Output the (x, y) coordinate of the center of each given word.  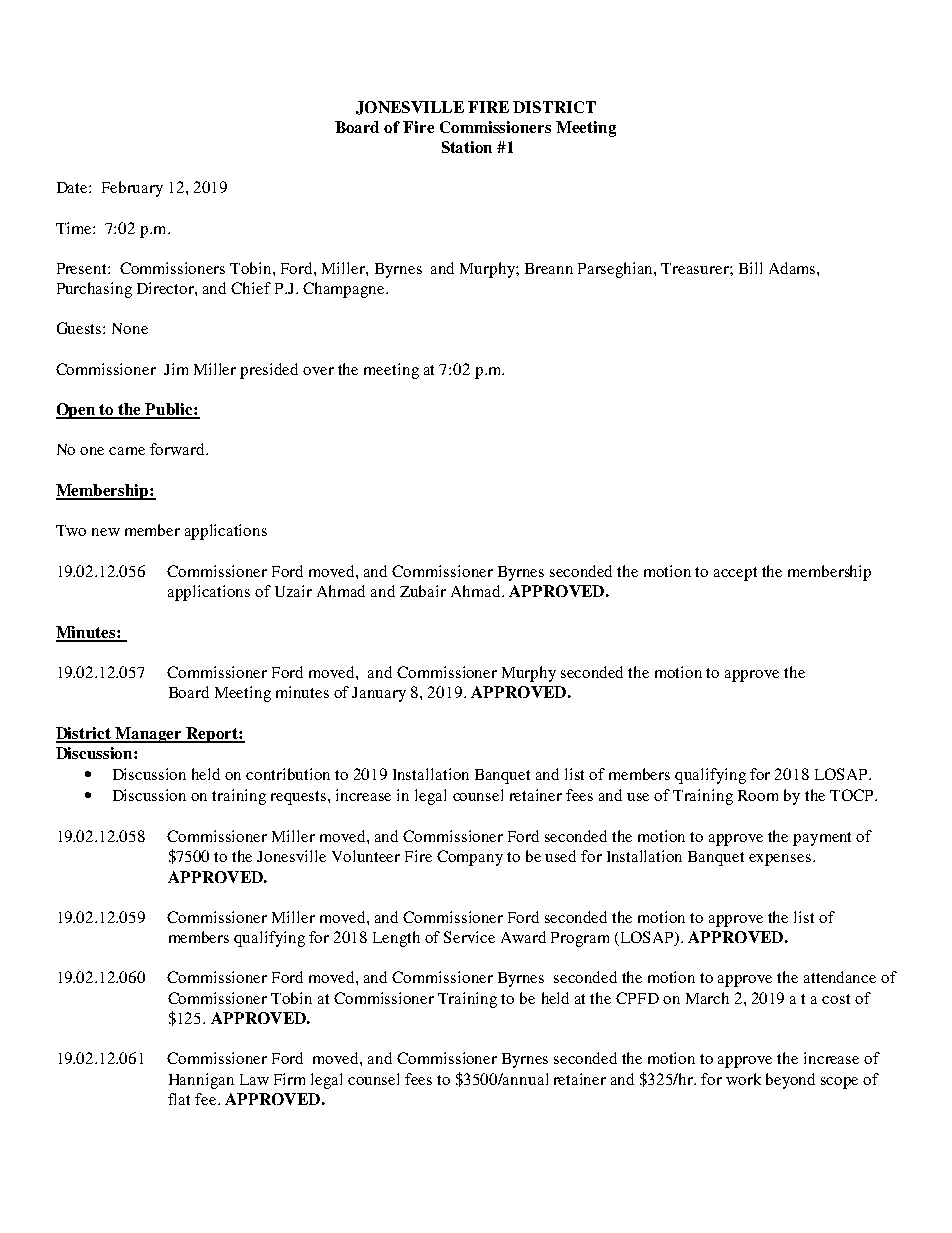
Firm (289, 1079)
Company (470, 858)
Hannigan (201, 1081)
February (132, 189)
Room (758, 795)
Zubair (423, 591)
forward (178, 449)
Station (467, 147)
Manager (149, 735)
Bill (750, 268)
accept (735, 574)
